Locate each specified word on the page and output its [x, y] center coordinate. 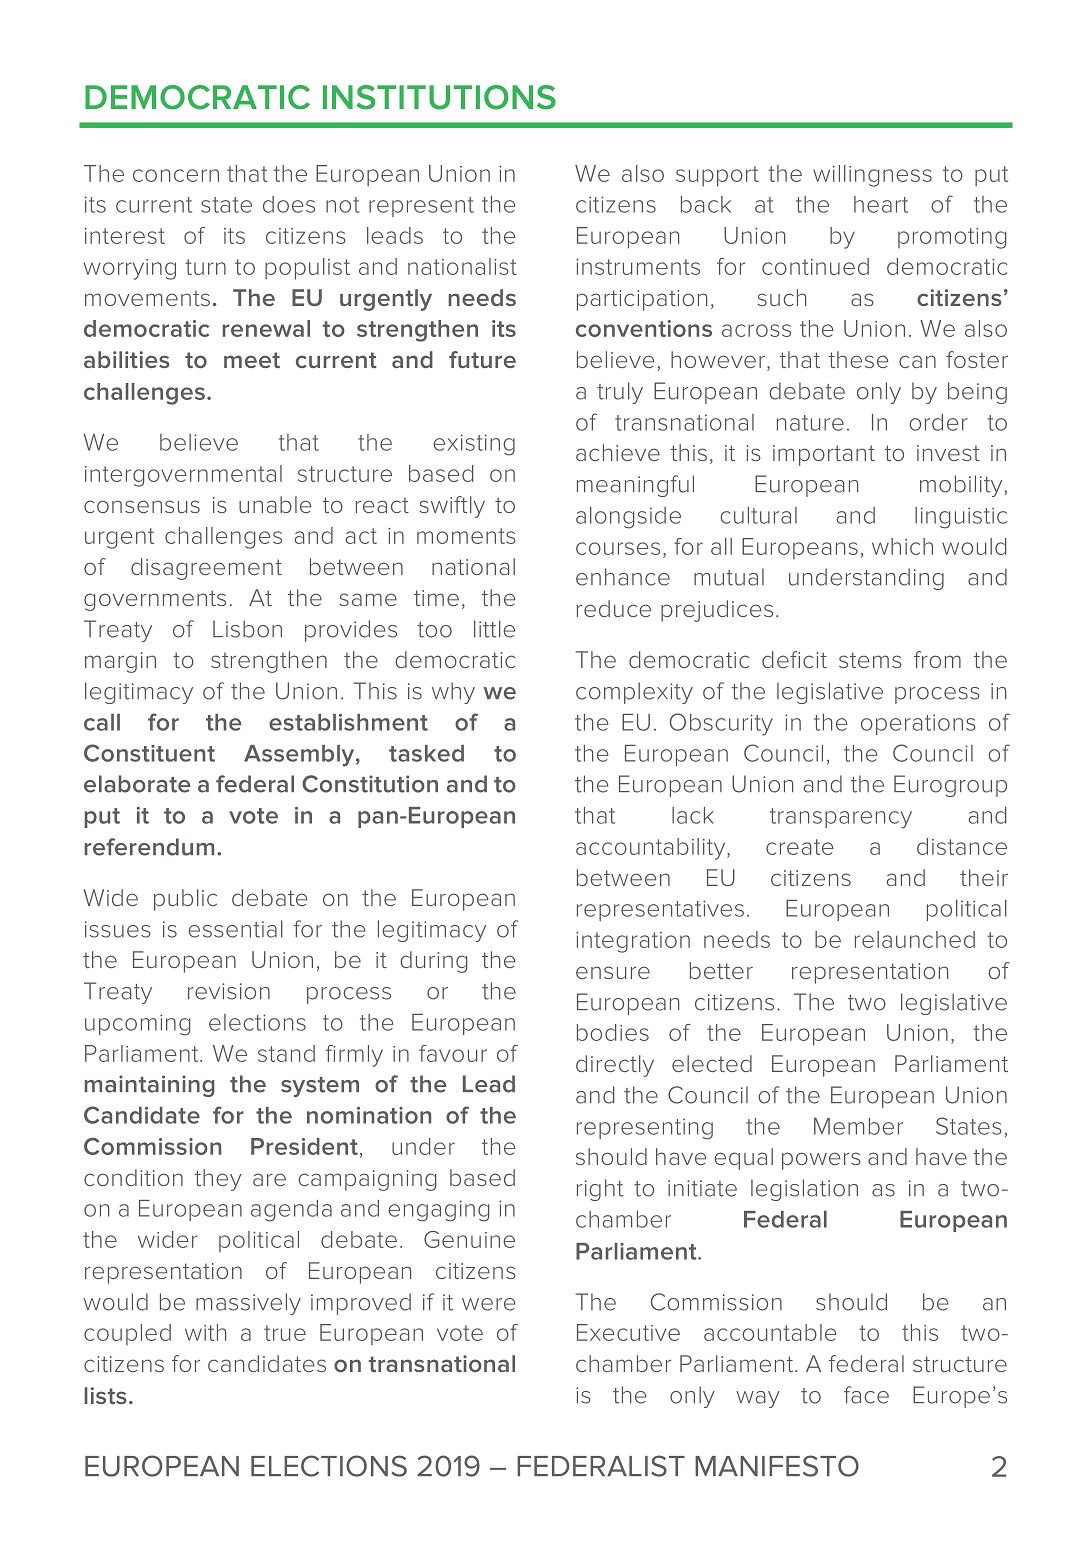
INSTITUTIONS [439, 97]
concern [176, 175]
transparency [841, 818]
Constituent [149, 753]
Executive [628, 1332]
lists [106, 1395]
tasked [426, 753]
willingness [872, 176]
